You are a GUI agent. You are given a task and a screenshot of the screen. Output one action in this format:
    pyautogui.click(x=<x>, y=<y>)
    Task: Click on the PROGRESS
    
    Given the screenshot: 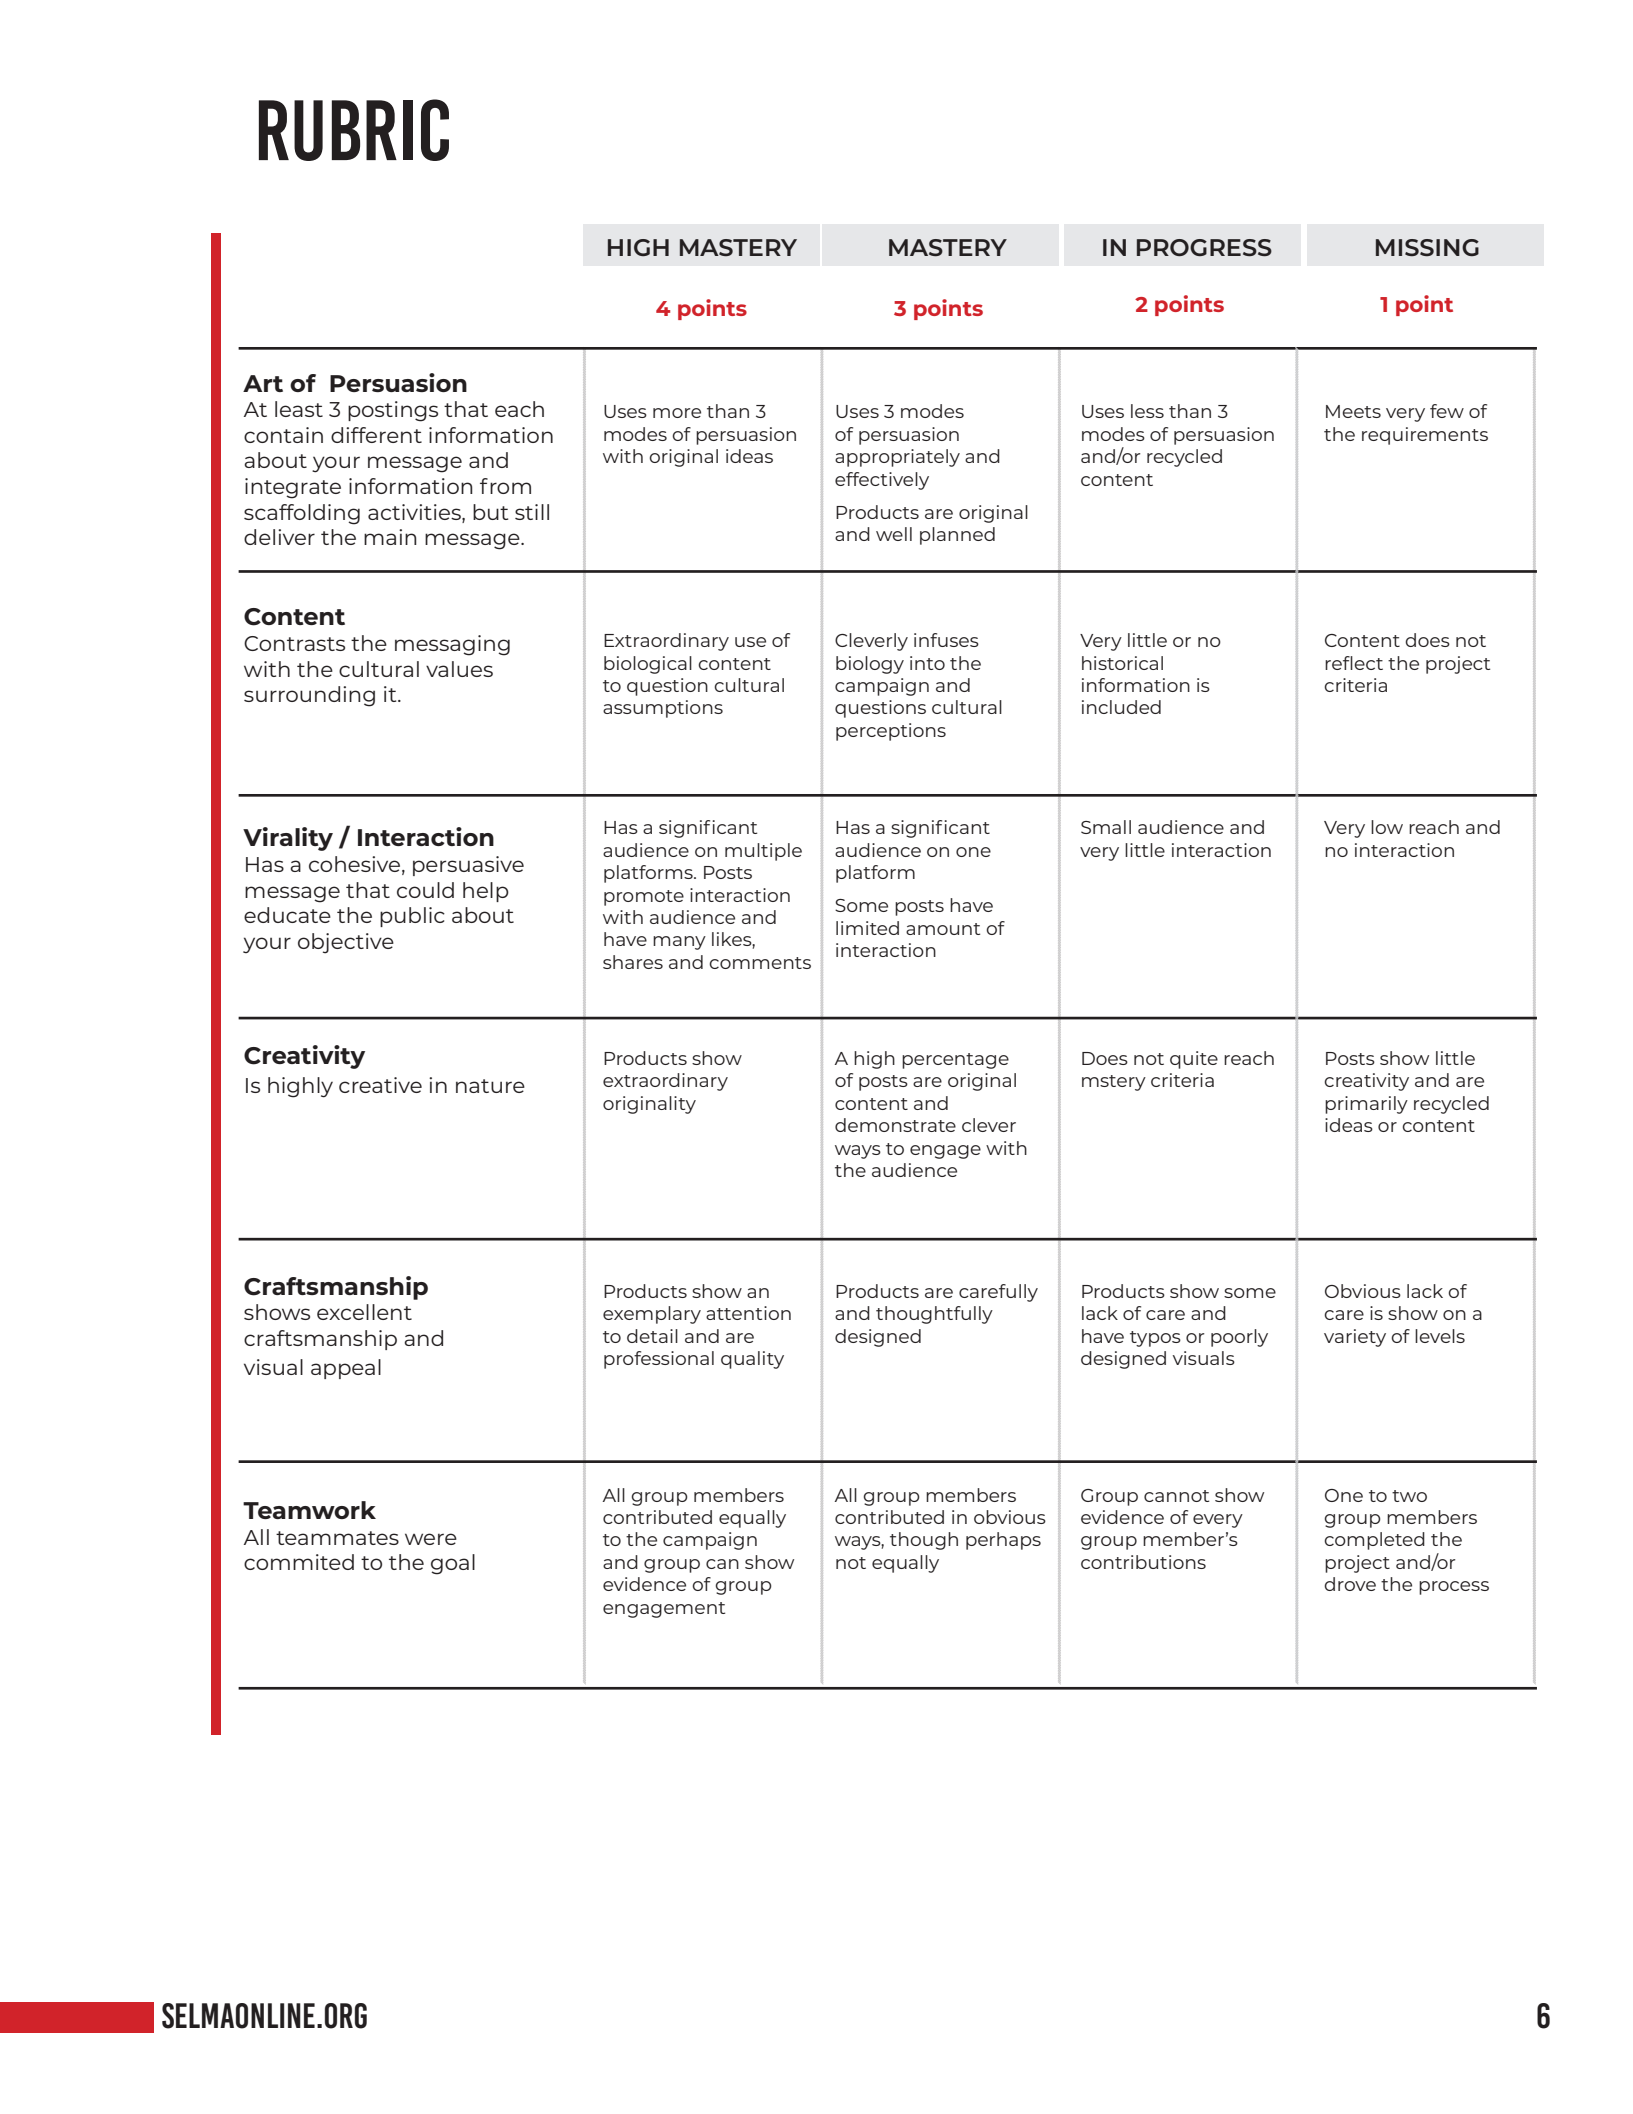 What is the action you would take?
    pyautogui.click(x=1204, y=247)
